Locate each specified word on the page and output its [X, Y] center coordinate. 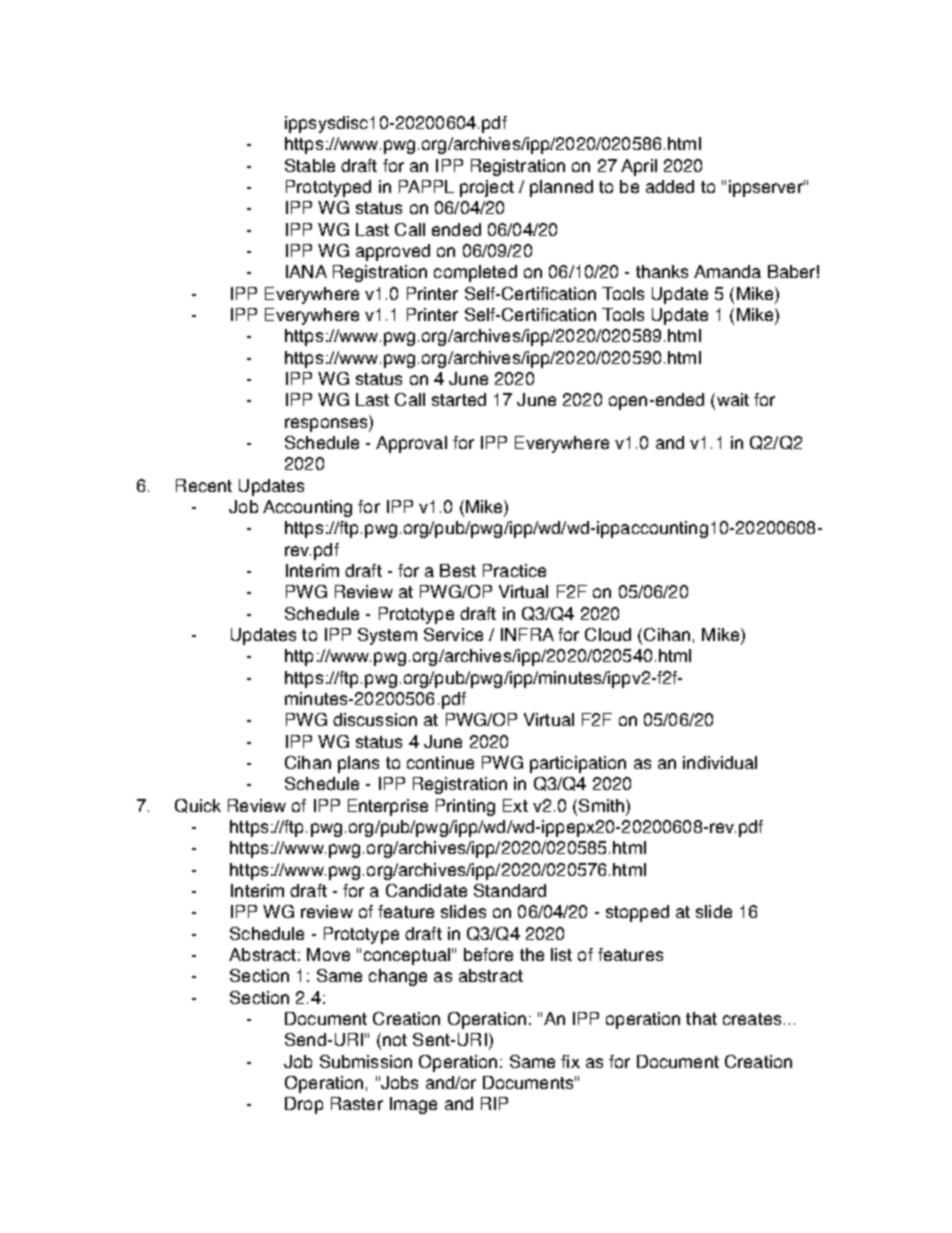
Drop [304, 1105]
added [670, 186]
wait [731, 401]
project [487, 188]
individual [720, 762]
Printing [465, 807]
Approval [411, 444]
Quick [198, 806]
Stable [310, 165]
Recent [204, 485]
